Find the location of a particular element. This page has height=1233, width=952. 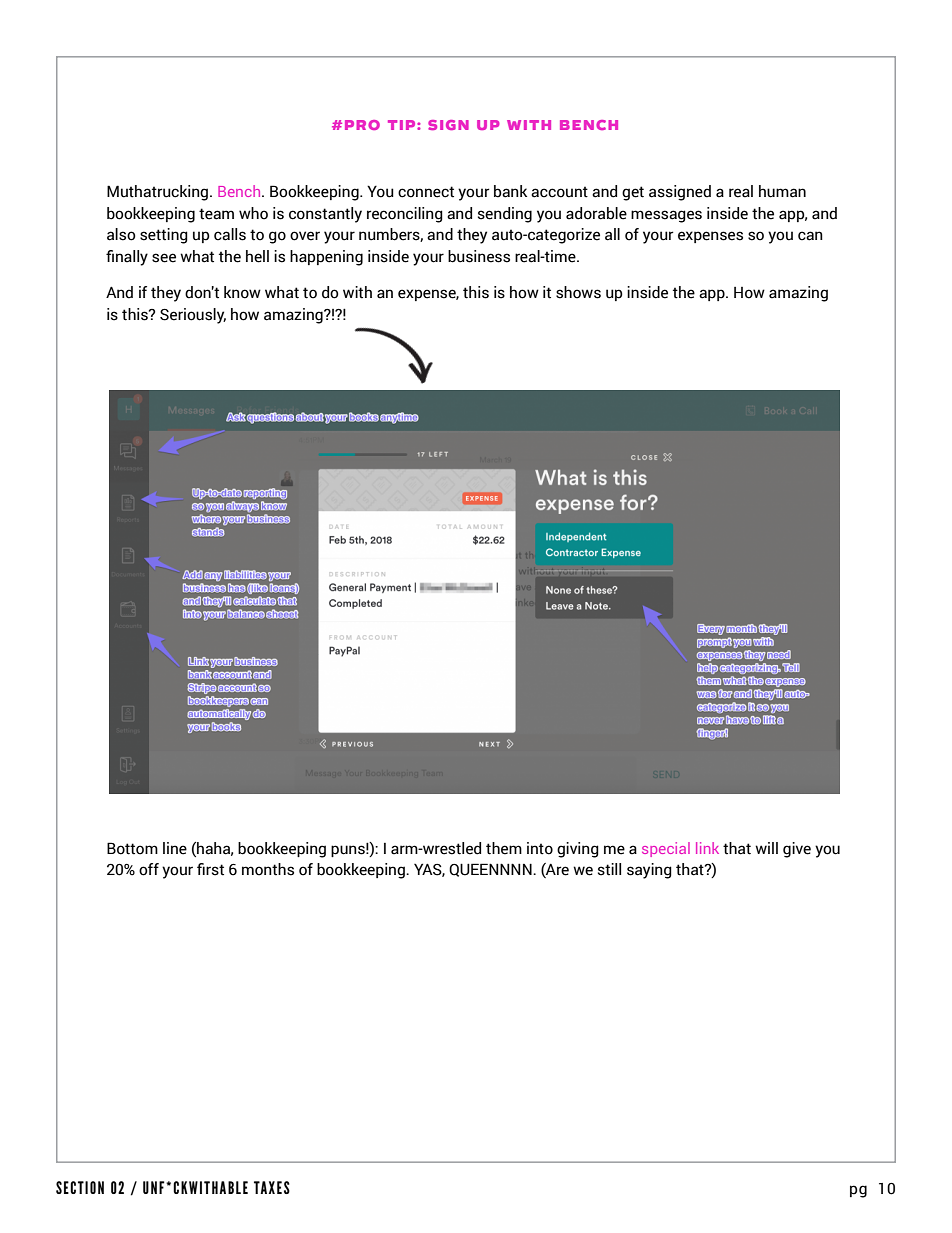

them is located at coordinates (504, 848).
